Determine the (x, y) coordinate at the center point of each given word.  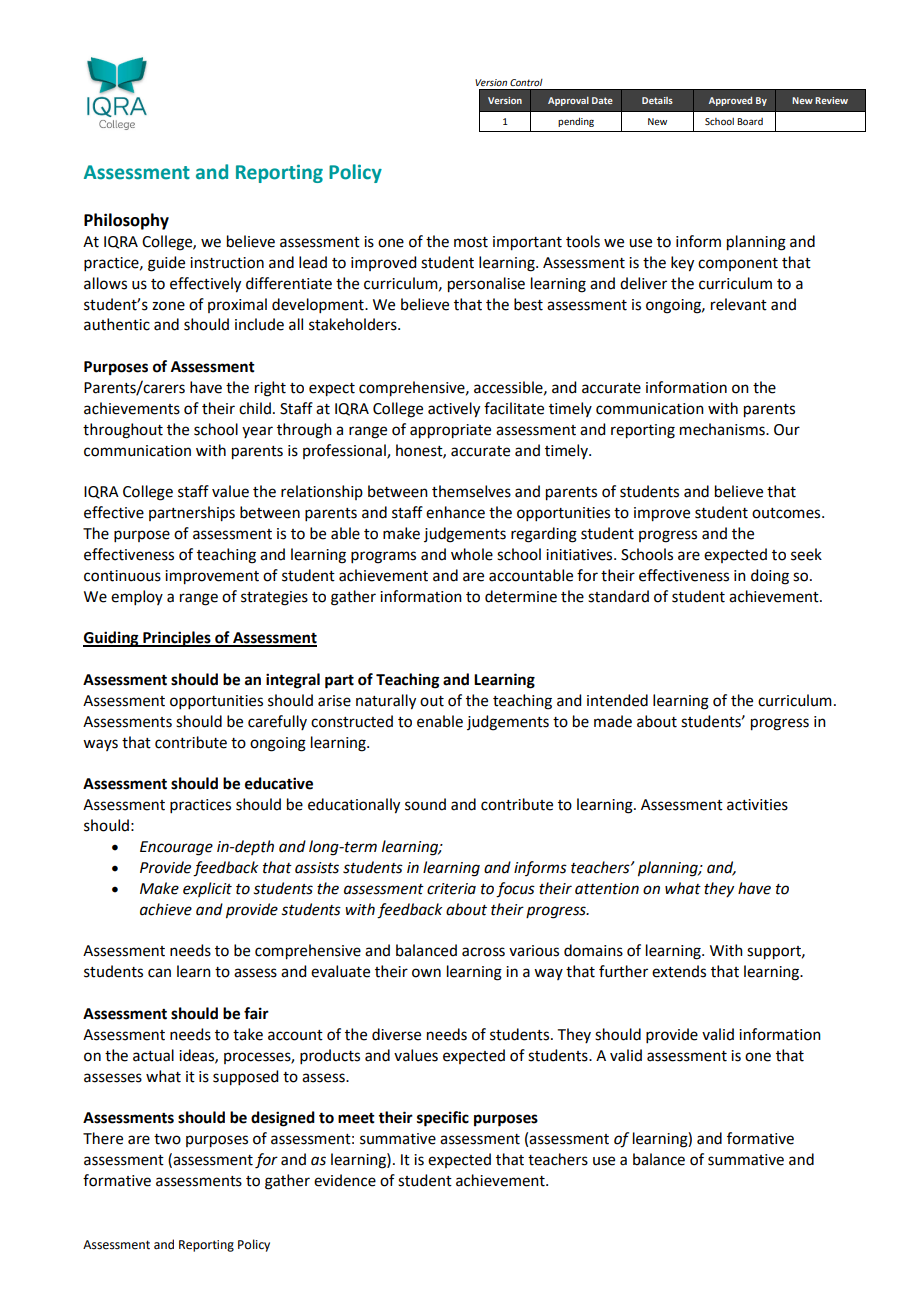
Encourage (176, 848)
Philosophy (126, 221)
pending (576, 122)
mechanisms (723, 429)
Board (750, 121)
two (167, 1139)
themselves (471, 491)
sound (425, 804)
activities (757, 805)
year (257, 432)
